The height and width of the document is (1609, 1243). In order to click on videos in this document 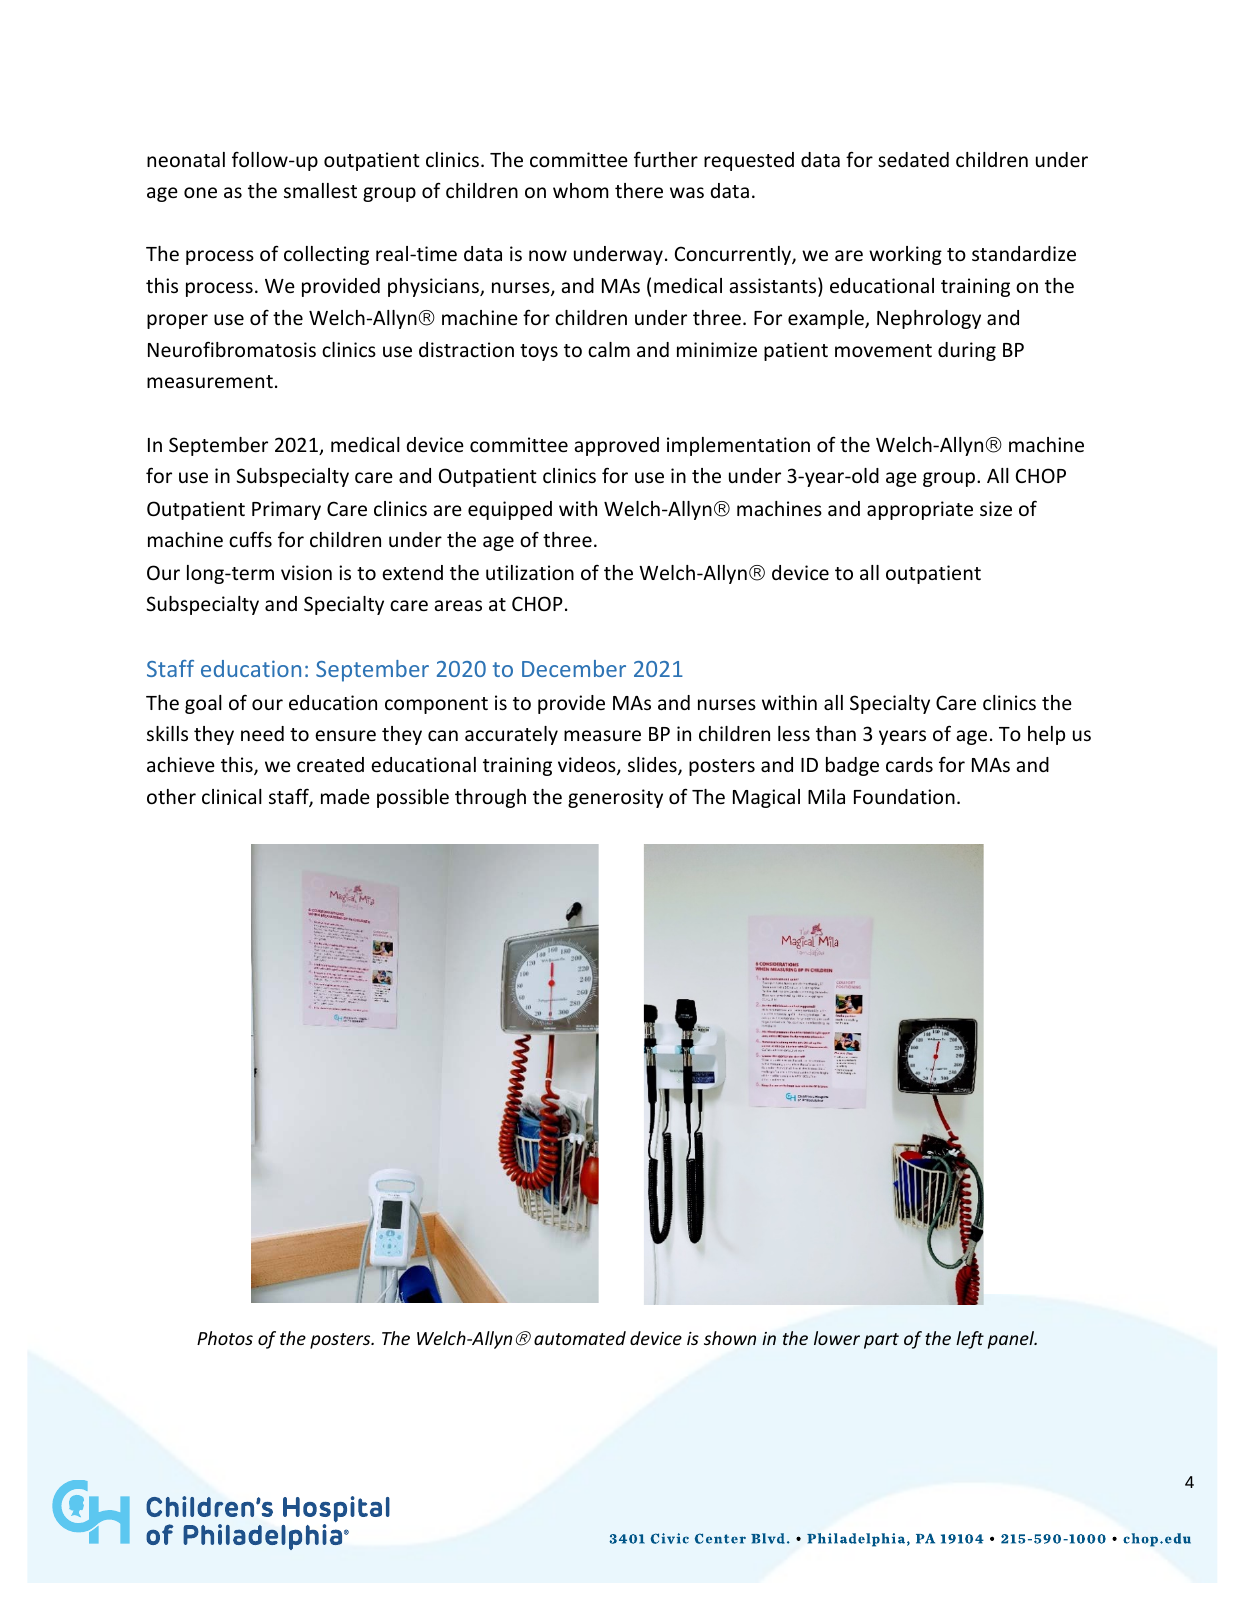, I will do `click(588, 766)`.
